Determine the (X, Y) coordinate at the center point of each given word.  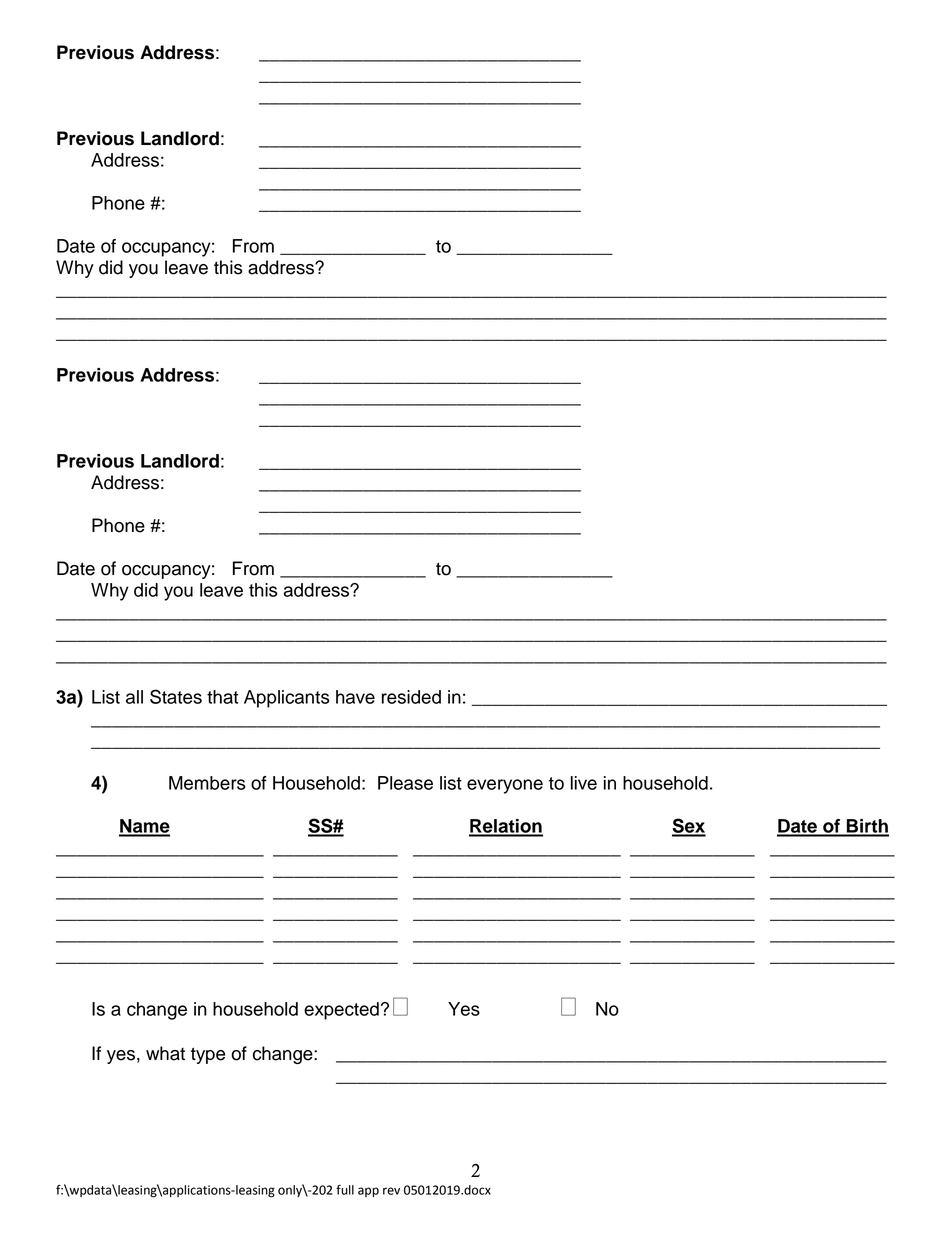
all (134, 697)
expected (341, 1011)
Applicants (286, 699)
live (584, 783)
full (345, 1190)
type (208, 1055)
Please (405, 783)
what (165, 1053)
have (355, 697)
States (176, 696)
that (222, 697)
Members (207, 783)
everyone (505, 786)
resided (411, 697)
